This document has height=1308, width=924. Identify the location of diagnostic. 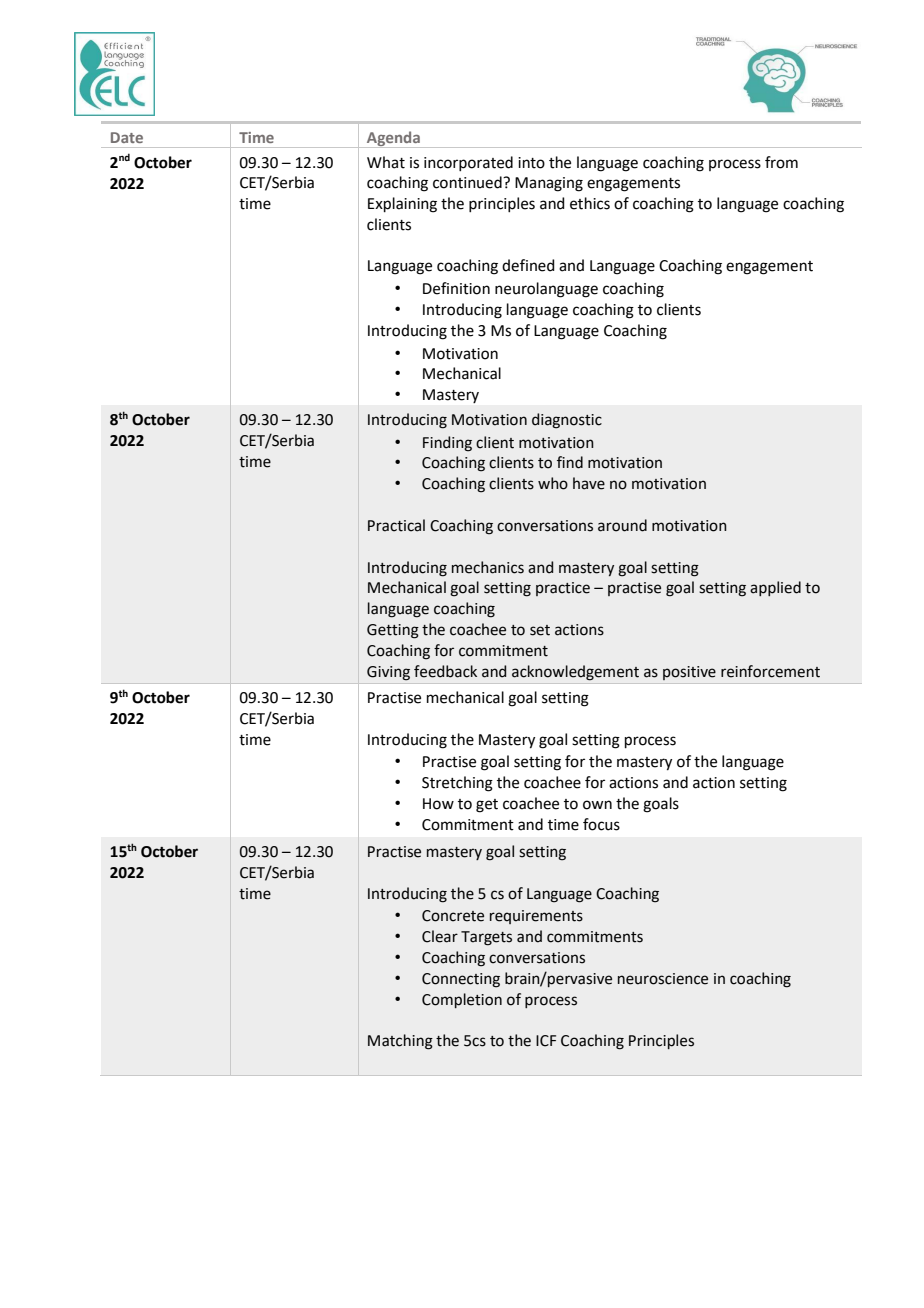
(567, 421).
